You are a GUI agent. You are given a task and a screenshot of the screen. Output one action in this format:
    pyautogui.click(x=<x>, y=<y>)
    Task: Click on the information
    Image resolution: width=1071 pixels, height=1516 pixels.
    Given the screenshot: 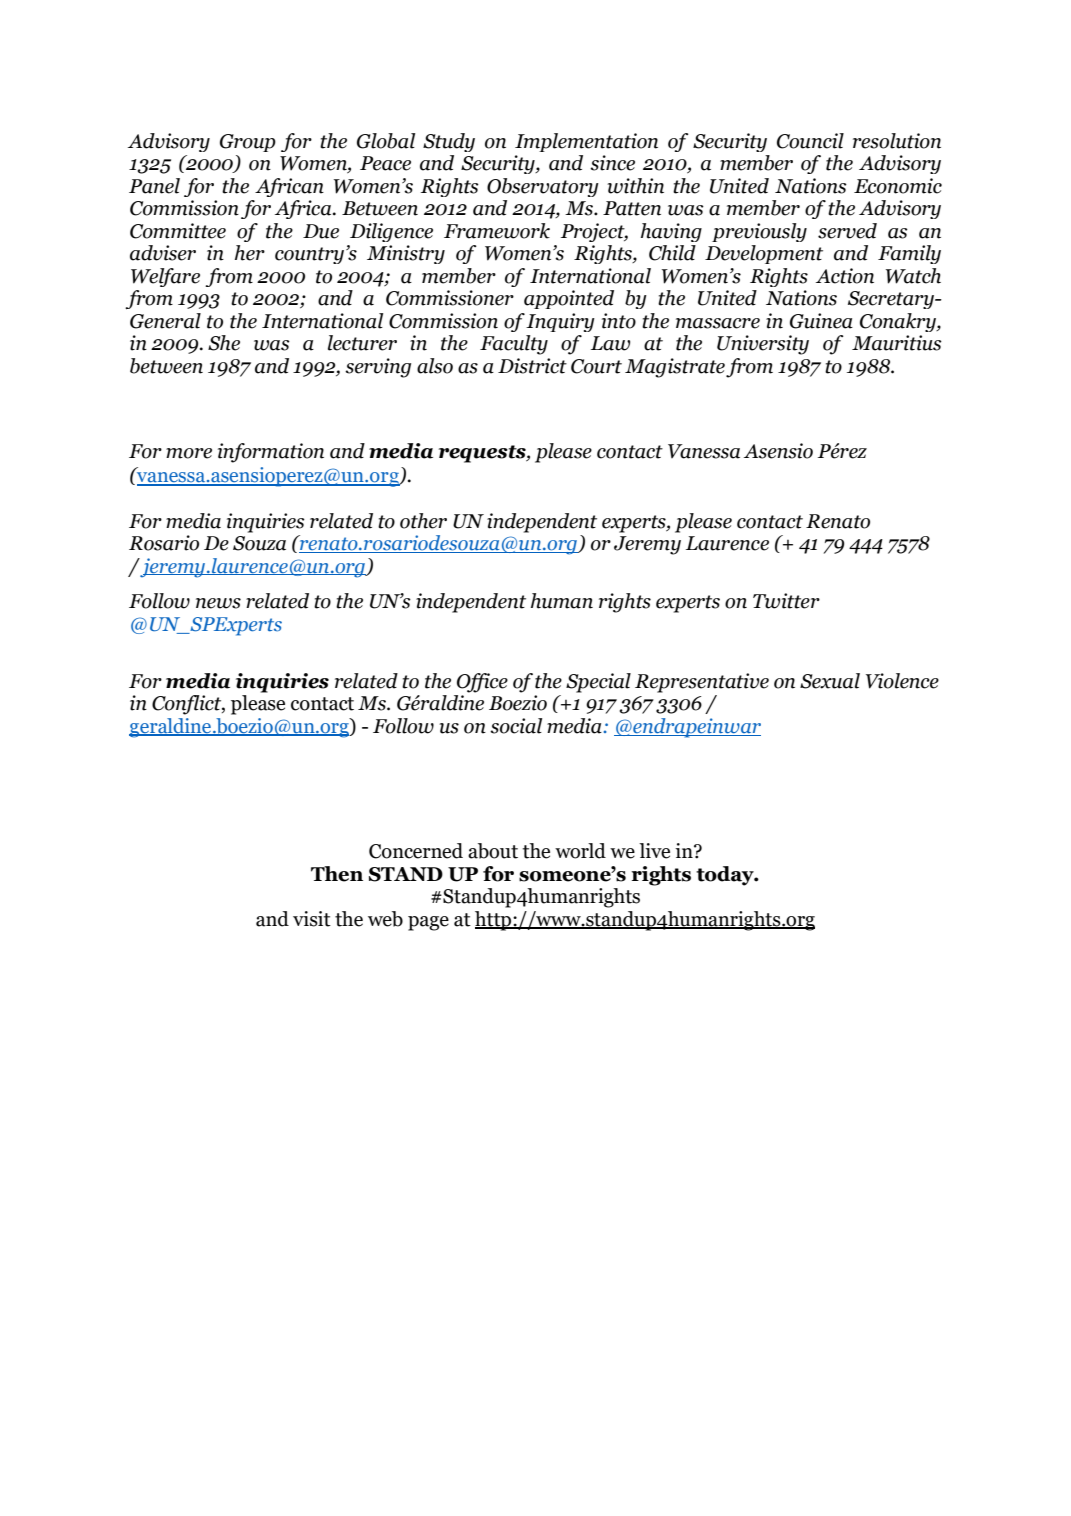 What is the action you would take?
    pyautogui.click(x=271, y=453)
